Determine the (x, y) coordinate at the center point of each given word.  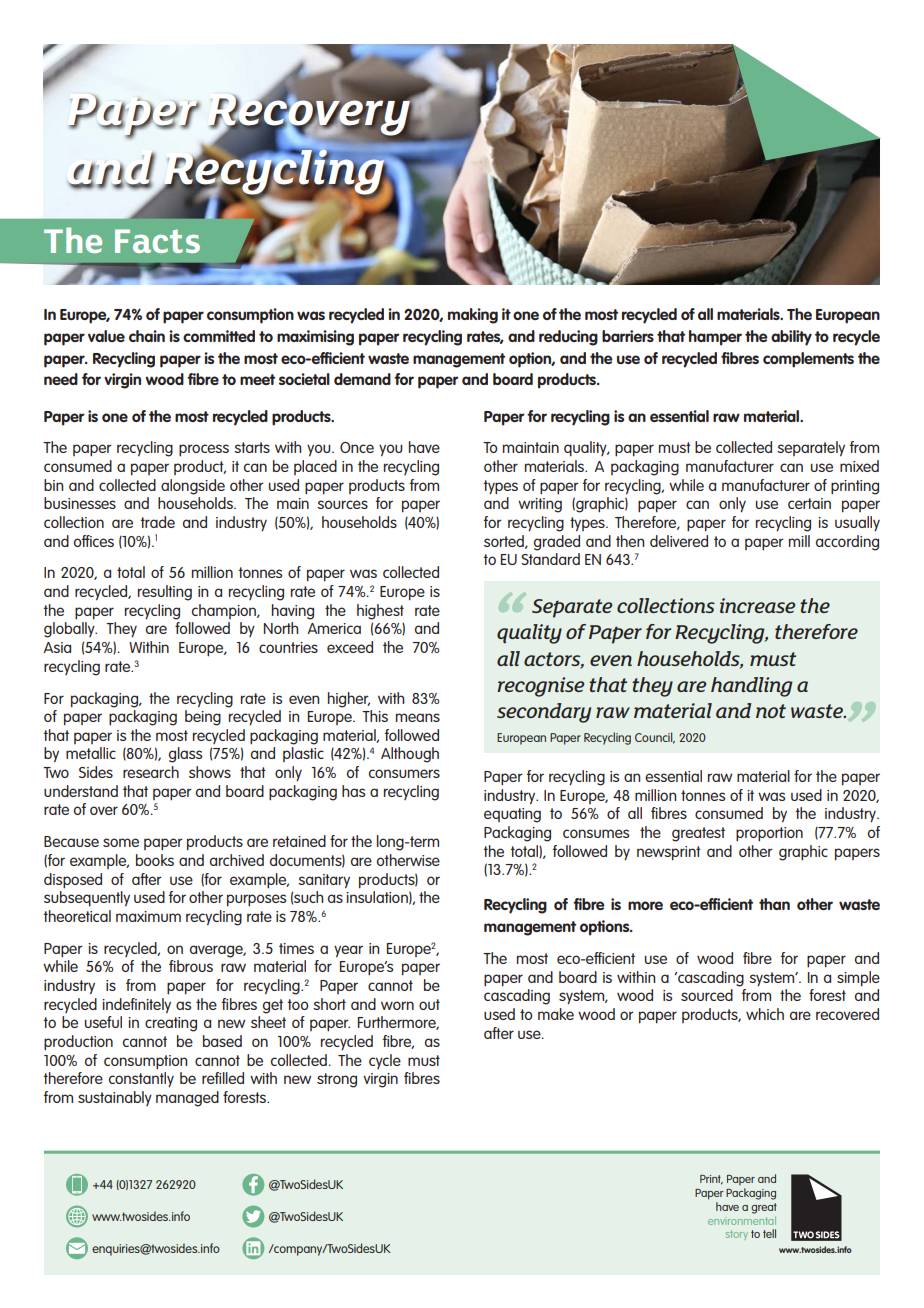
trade (157, 522)
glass (186, 755)
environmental (742, 1219)
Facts (157, 241)
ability (791, 338)
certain (809, 503)
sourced (707, 995)
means (418, 717)
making (473, 316)
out (429, 1004)
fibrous (191, 966)
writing (540, 505)
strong (337, 1080)
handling (752, 687)
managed (187, 1099)
